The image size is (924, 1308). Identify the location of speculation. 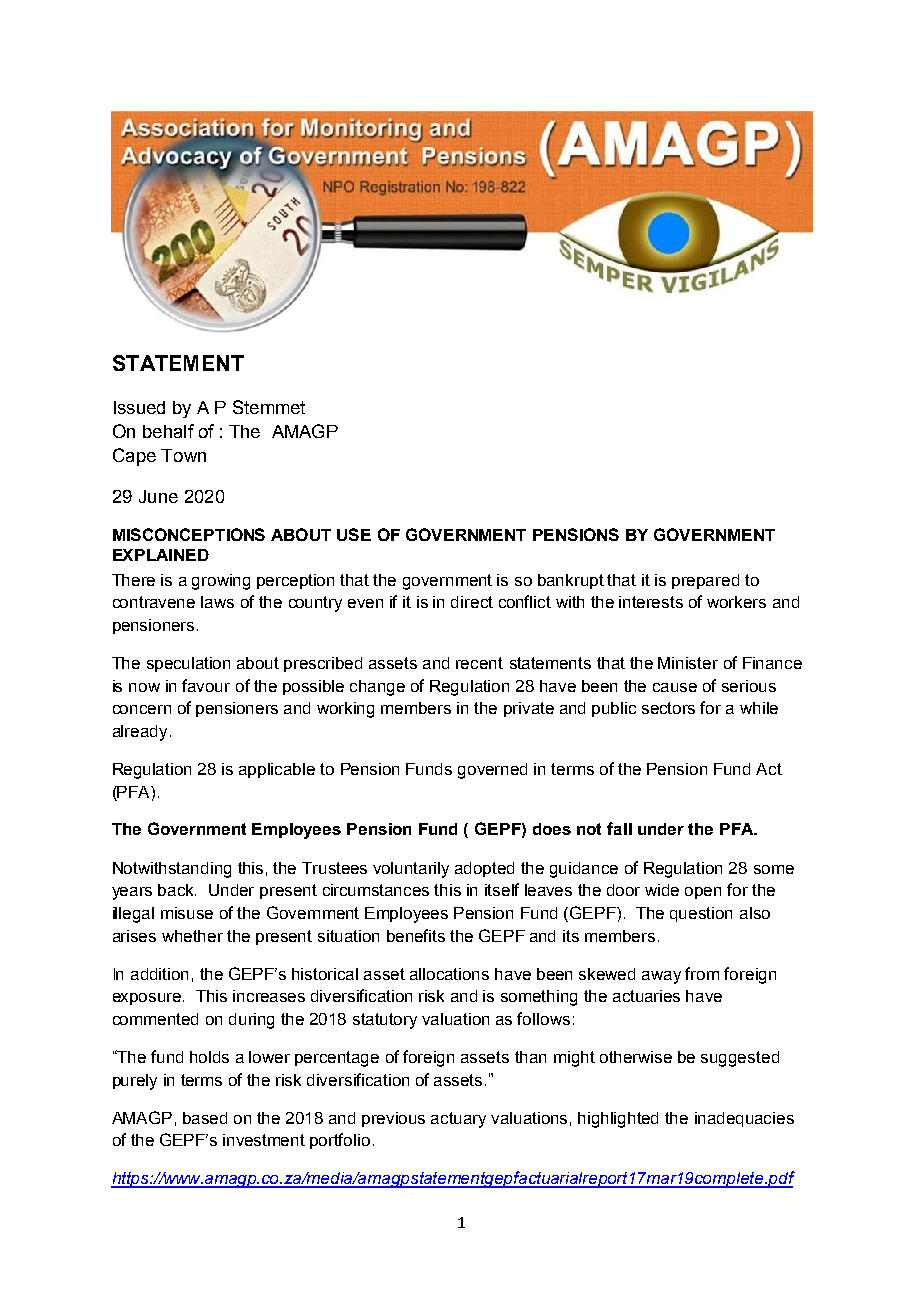
(188, 664).
